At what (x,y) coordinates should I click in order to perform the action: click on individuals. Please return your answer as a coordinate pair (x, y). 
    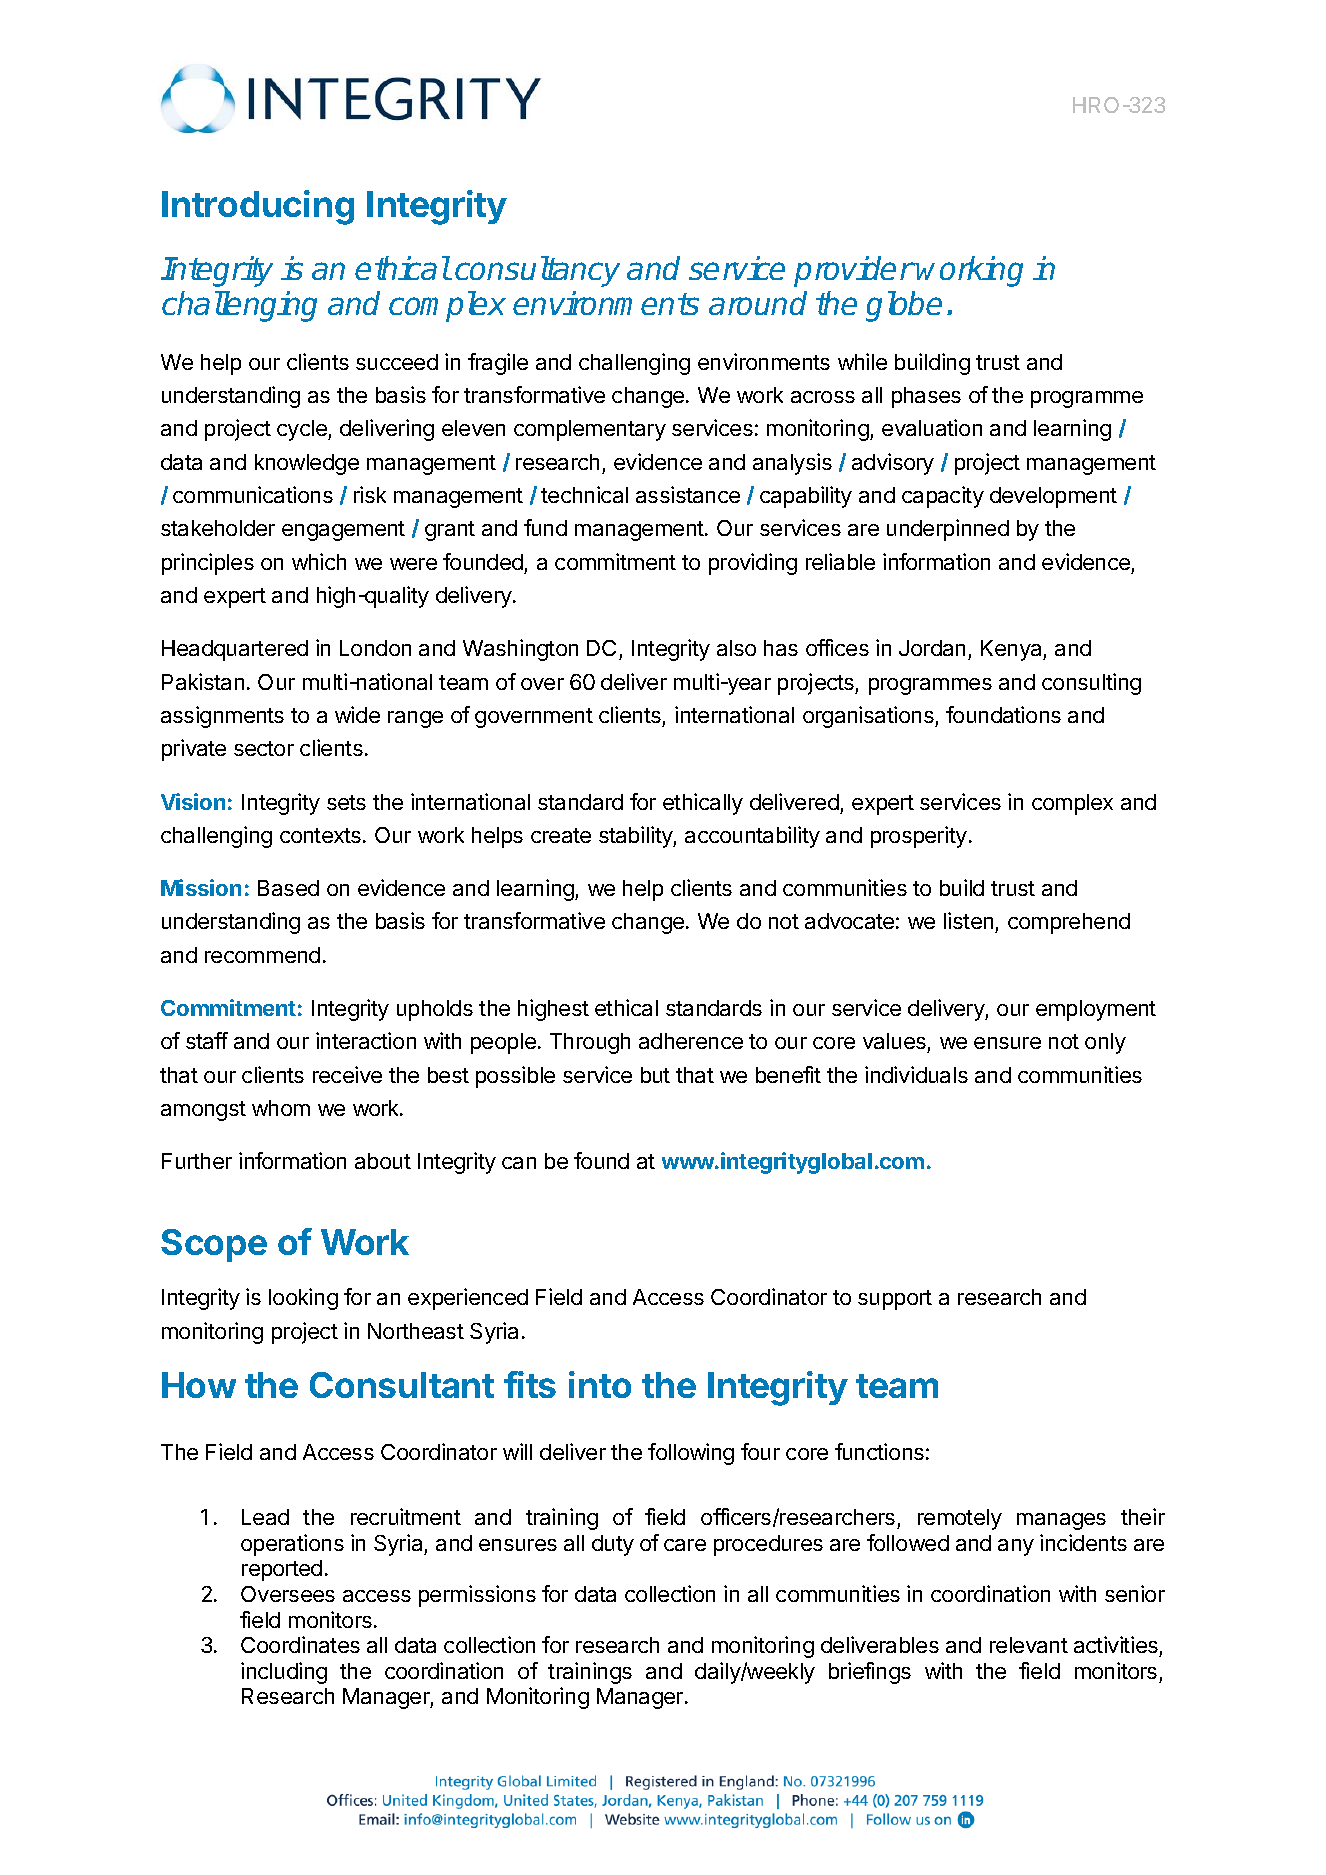
    Looking at the image, I should click on (916, 1074).
